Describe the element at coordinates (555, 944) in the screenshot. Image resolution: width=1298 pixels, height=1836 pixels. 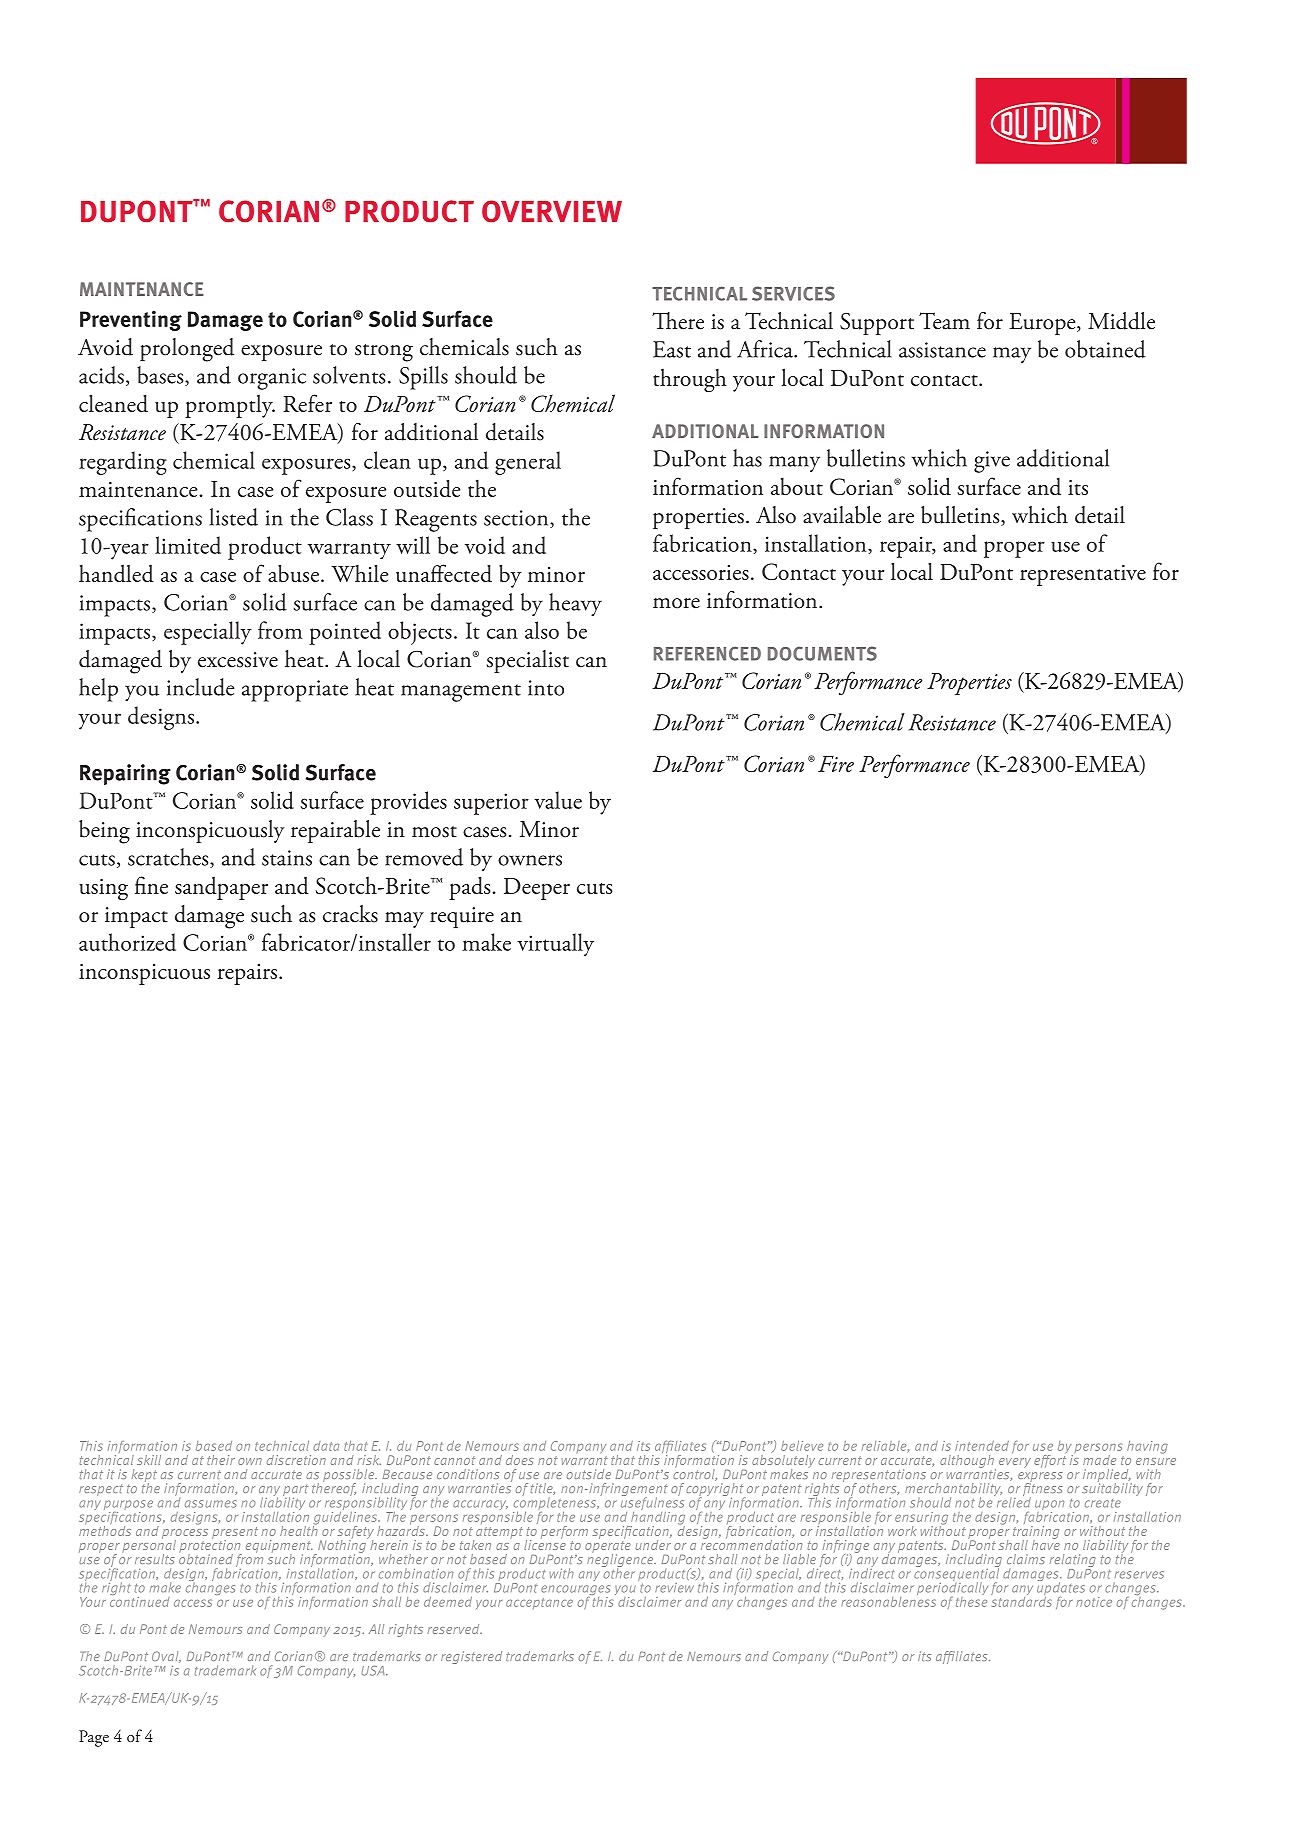
I see `virtually` at that location.
